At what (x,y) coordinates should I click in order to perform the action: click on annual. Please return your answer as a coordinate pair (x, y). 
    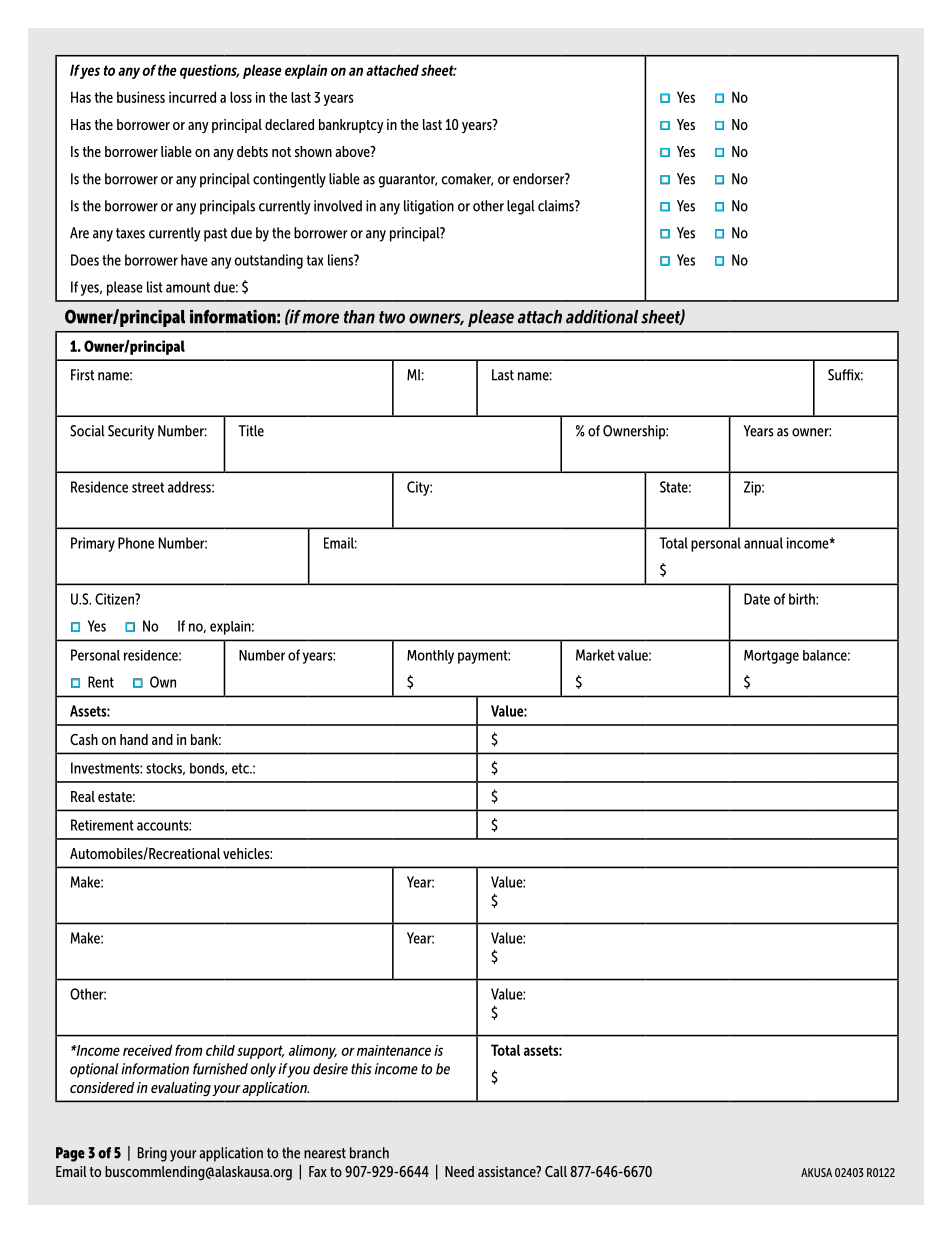
    Looking at the image, I should click on (763, 543).
